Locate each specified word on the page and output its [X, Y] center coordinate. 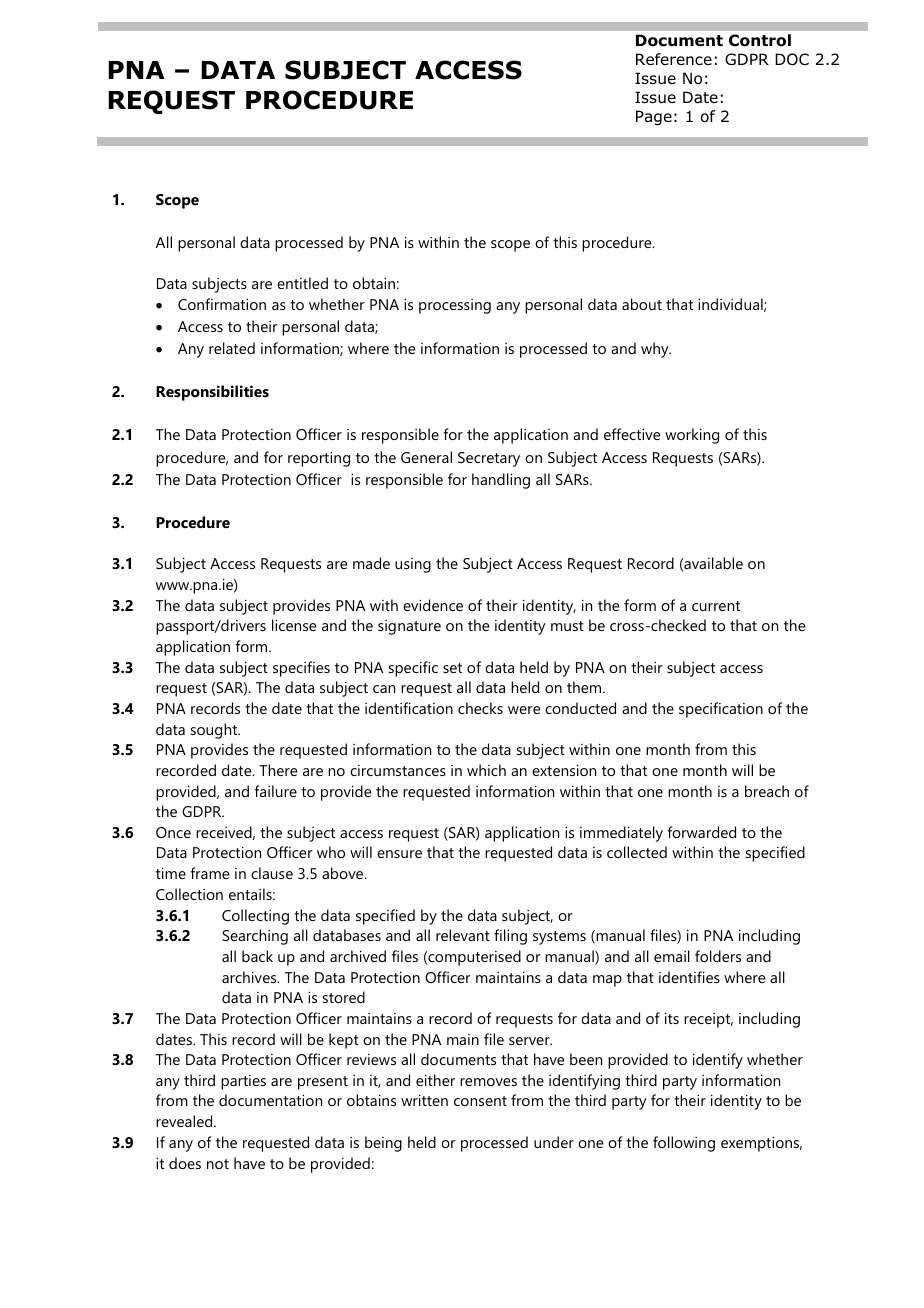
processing [455, 306]
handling [501, 481]
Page [654, 117]
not [218, 1164]
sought [215, 731]
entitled [302, 283]
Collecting [255, 917]
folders [718, 956]
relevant [463, 935]
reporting [319, 459]
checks [480, 708]
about [642, 304]
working [692, 436]
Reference [674, 59]
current [716, 606]
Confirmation [222, 304]
